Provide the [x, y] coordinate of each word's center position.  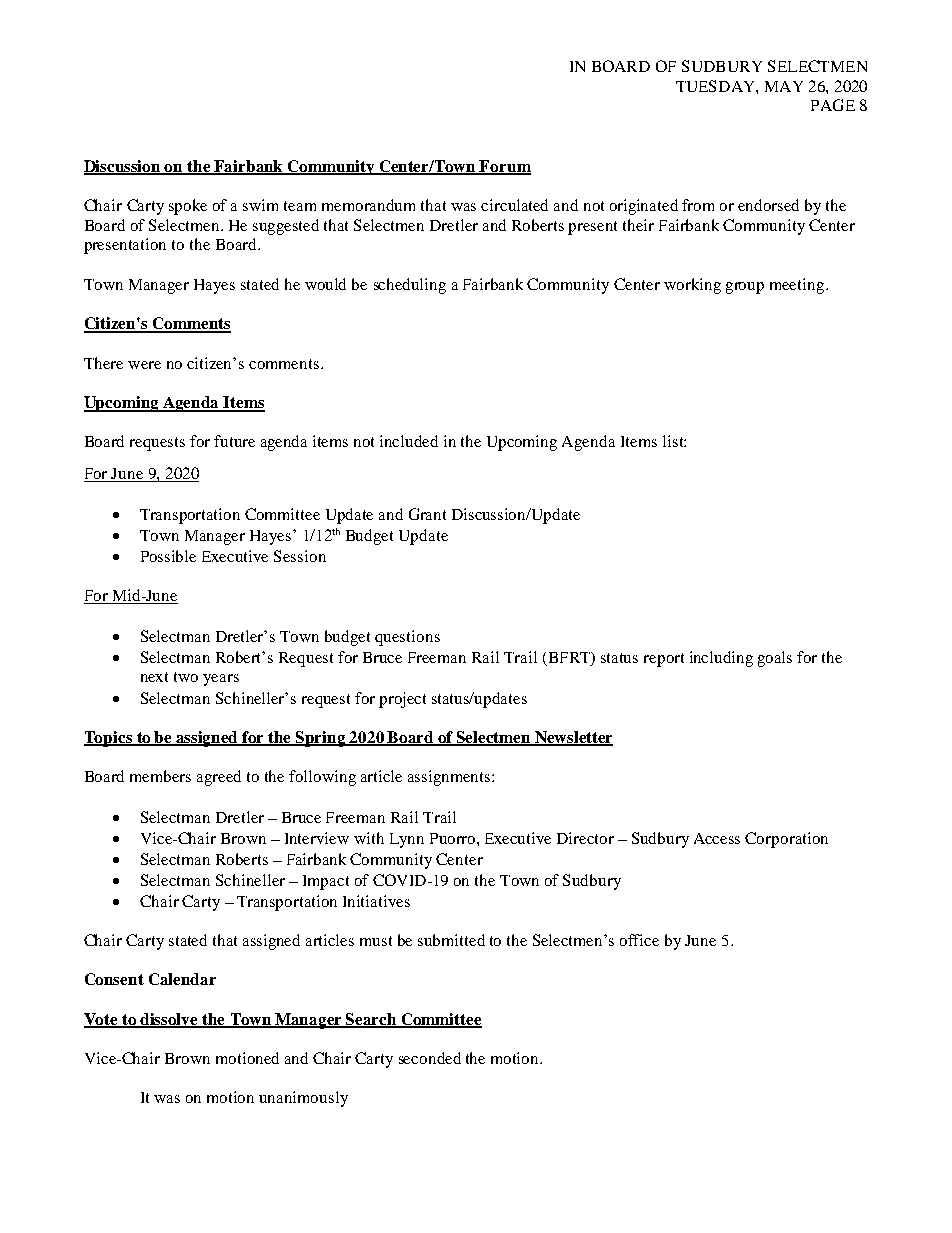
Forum [504, 167]
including [721, 659]
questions [407, 638]
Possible [168, 556]
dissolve [169, 1020]
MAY [784, 86]
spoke [188, 207]
